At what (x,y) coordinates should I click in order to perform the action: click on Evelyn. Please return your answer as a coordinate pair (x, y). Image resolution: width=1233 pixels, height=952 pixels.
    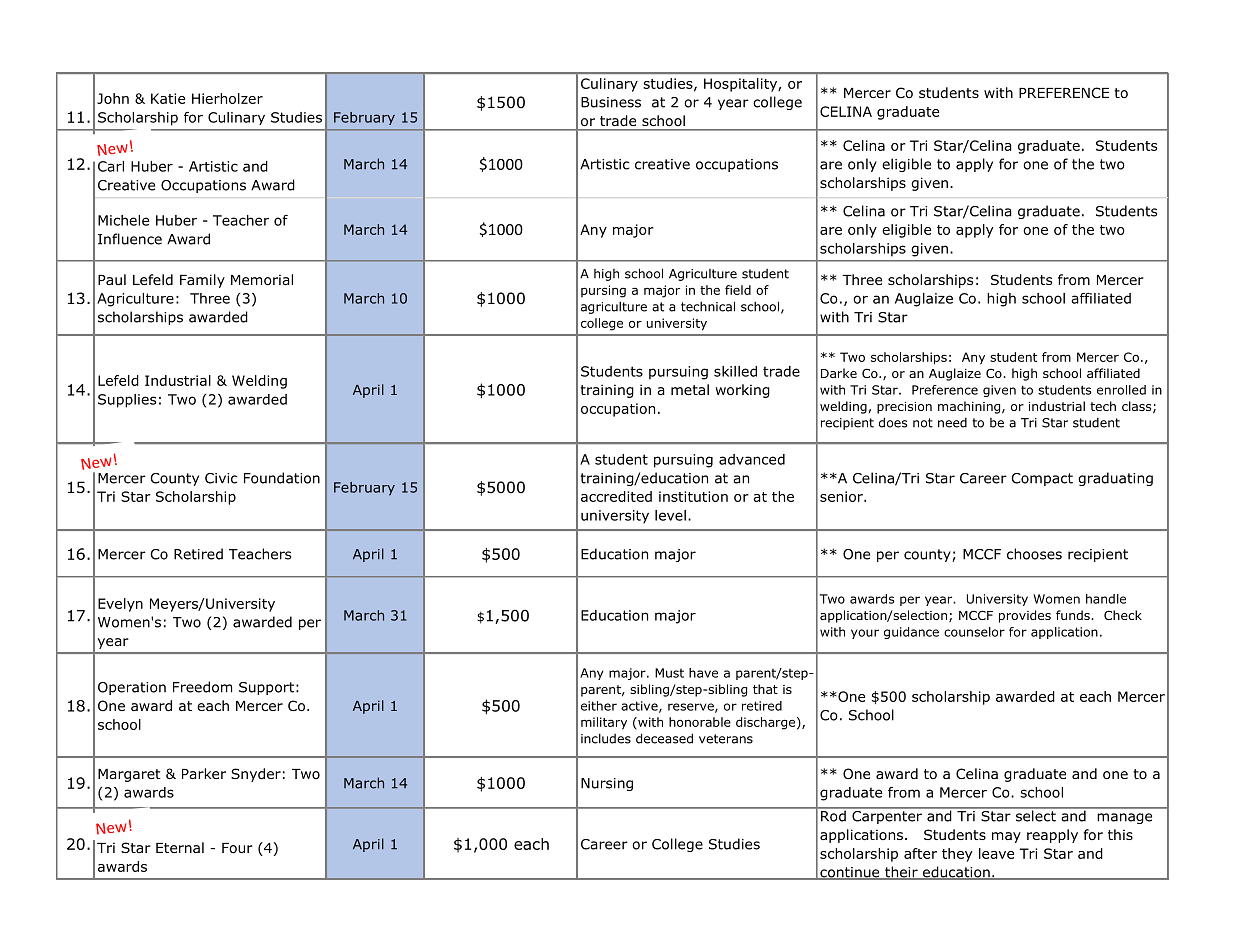
    Looking at the image, I should click on (120, 605).
